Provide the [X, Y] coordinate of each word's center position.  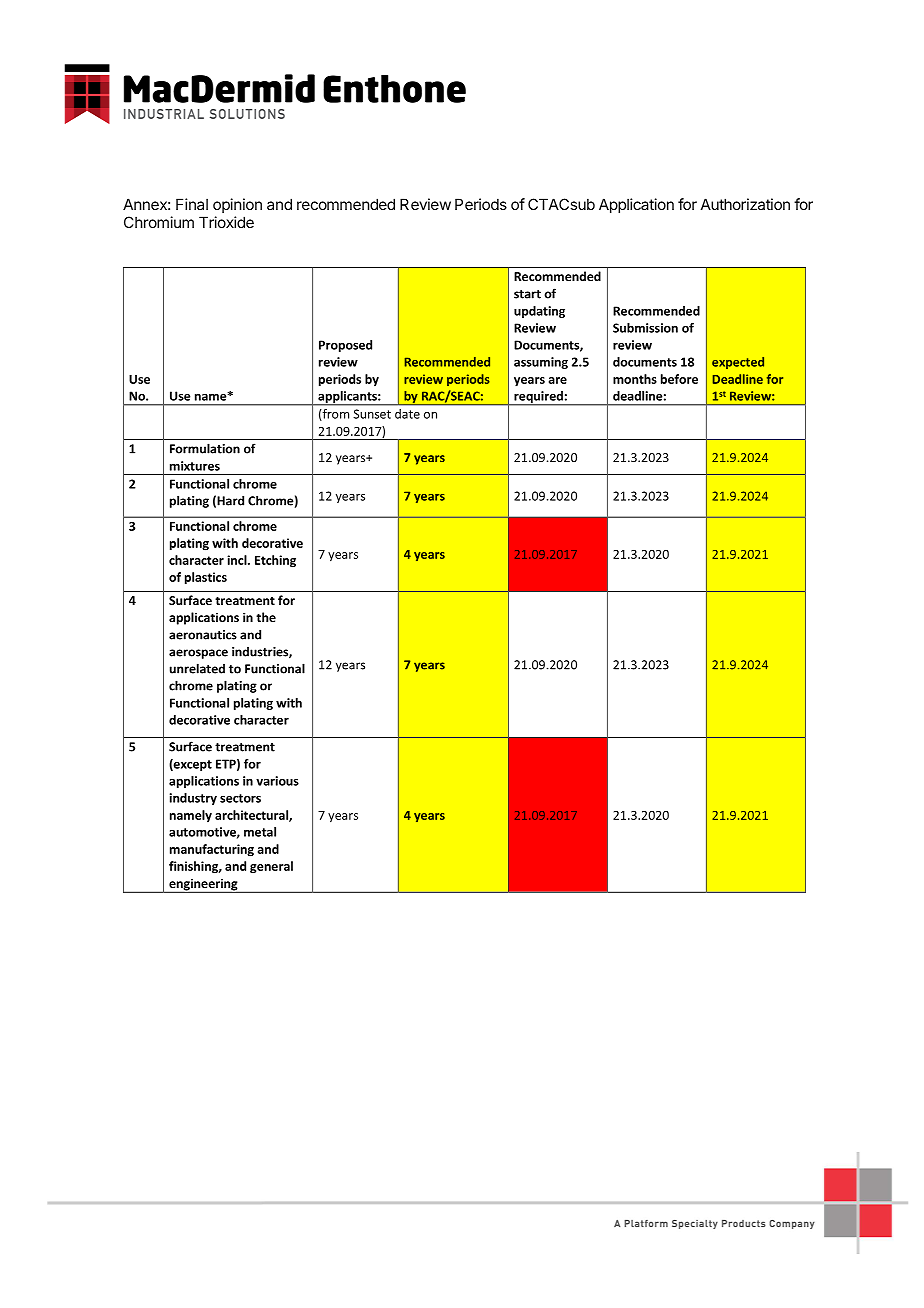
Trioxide [226, 222]
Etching [275, 561]
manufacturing [212, 850]
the [266, 617]
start [527, 294]
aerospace [198, 654]
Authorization [745, 204]
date [407, 414]
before [679, 379]
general [271, 867]
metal [260, 832]
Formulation [205, 449]
